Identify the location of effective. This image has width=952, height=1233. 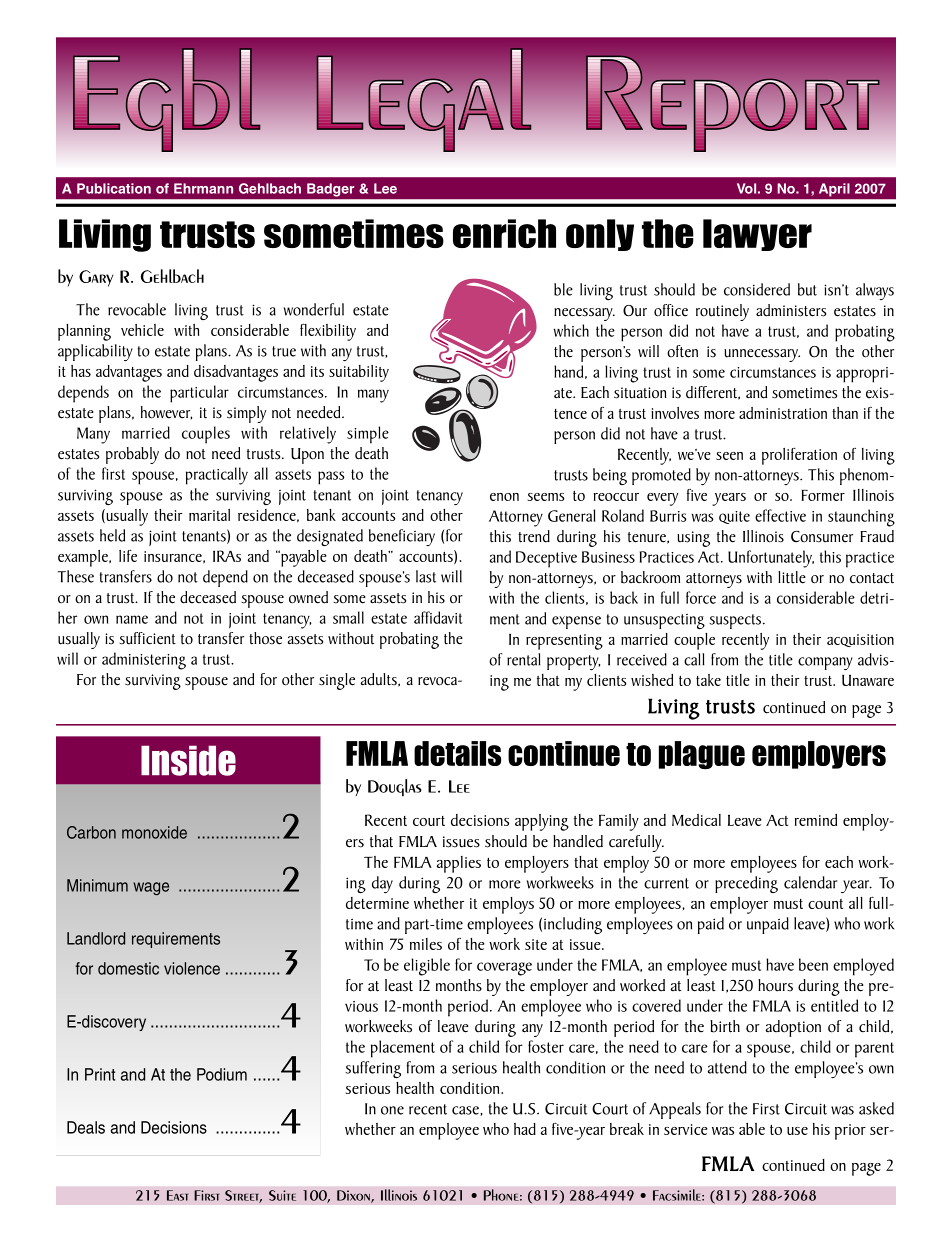
(780, 515).
